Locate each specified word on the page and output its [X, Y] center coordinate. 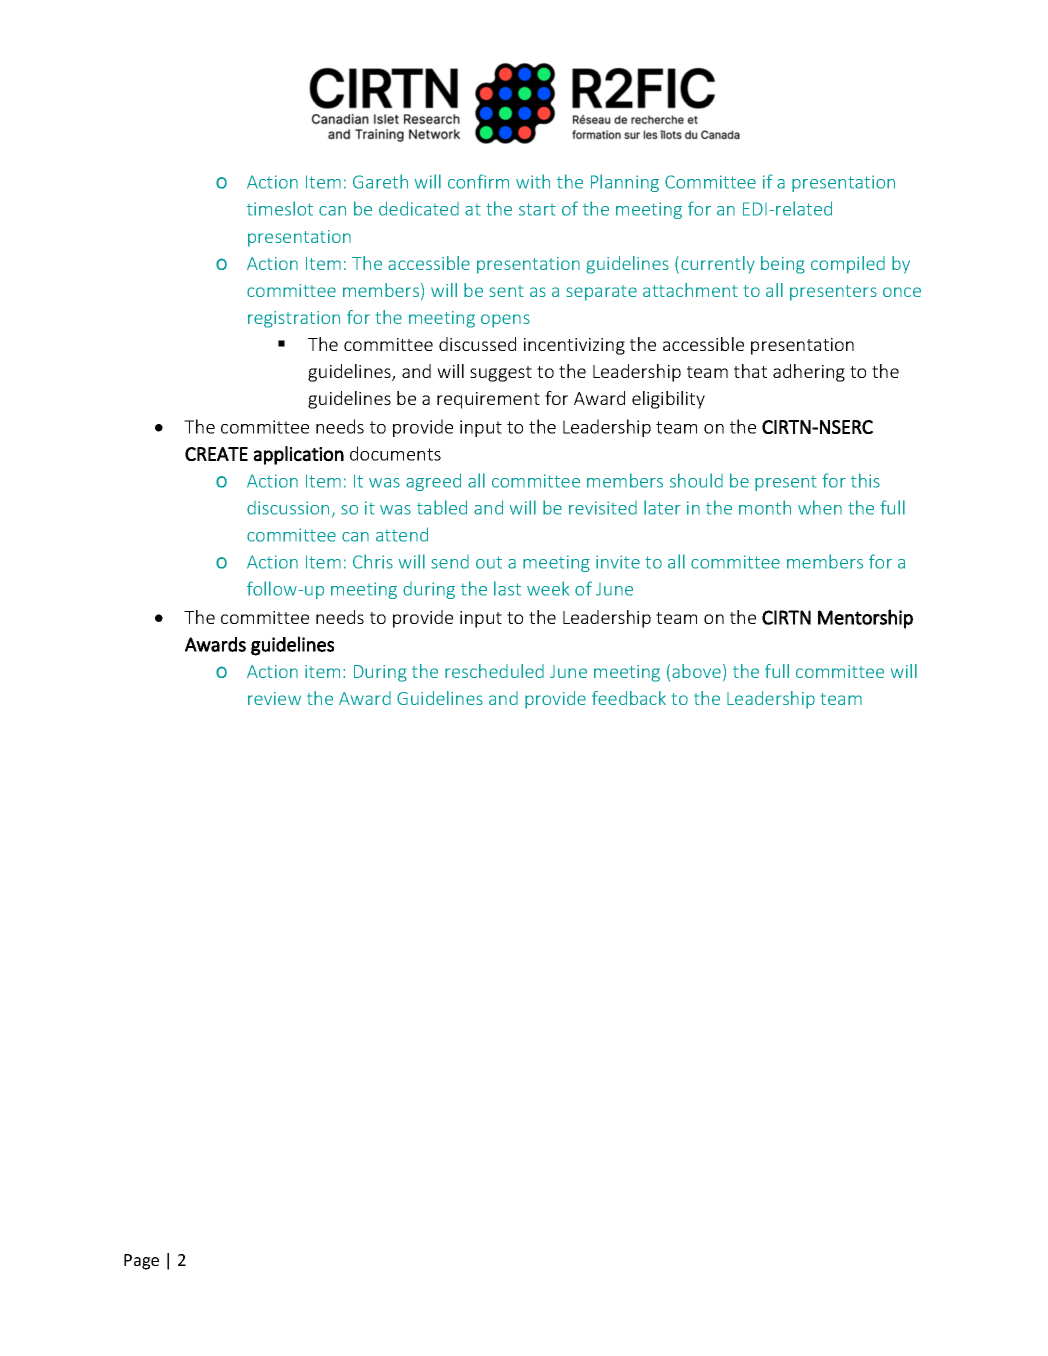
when [820, 507]
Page [141, 1262]
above [696, 671]
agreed [433, 482]
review [274, 698]
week [548, 588]
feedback [629, 698]
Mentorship [865, 619]
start [537, 209]
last [507, 588]
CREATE [216, 454]
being [783, 265]
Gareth [380, 181]
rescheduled [494, 671]
